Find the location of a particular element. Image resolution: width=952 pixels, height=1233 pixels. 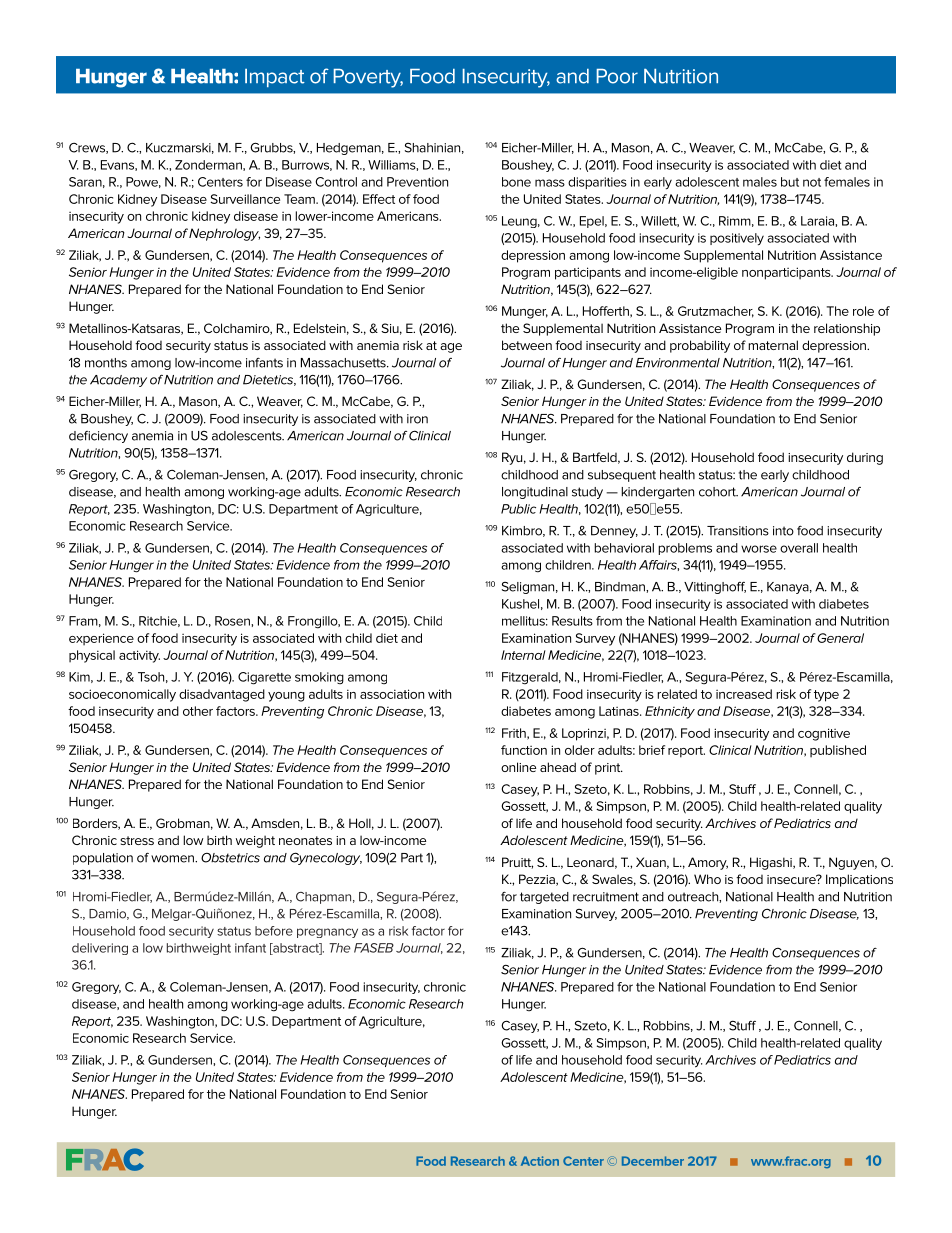

targeted is located at coordinates (544, 898).
